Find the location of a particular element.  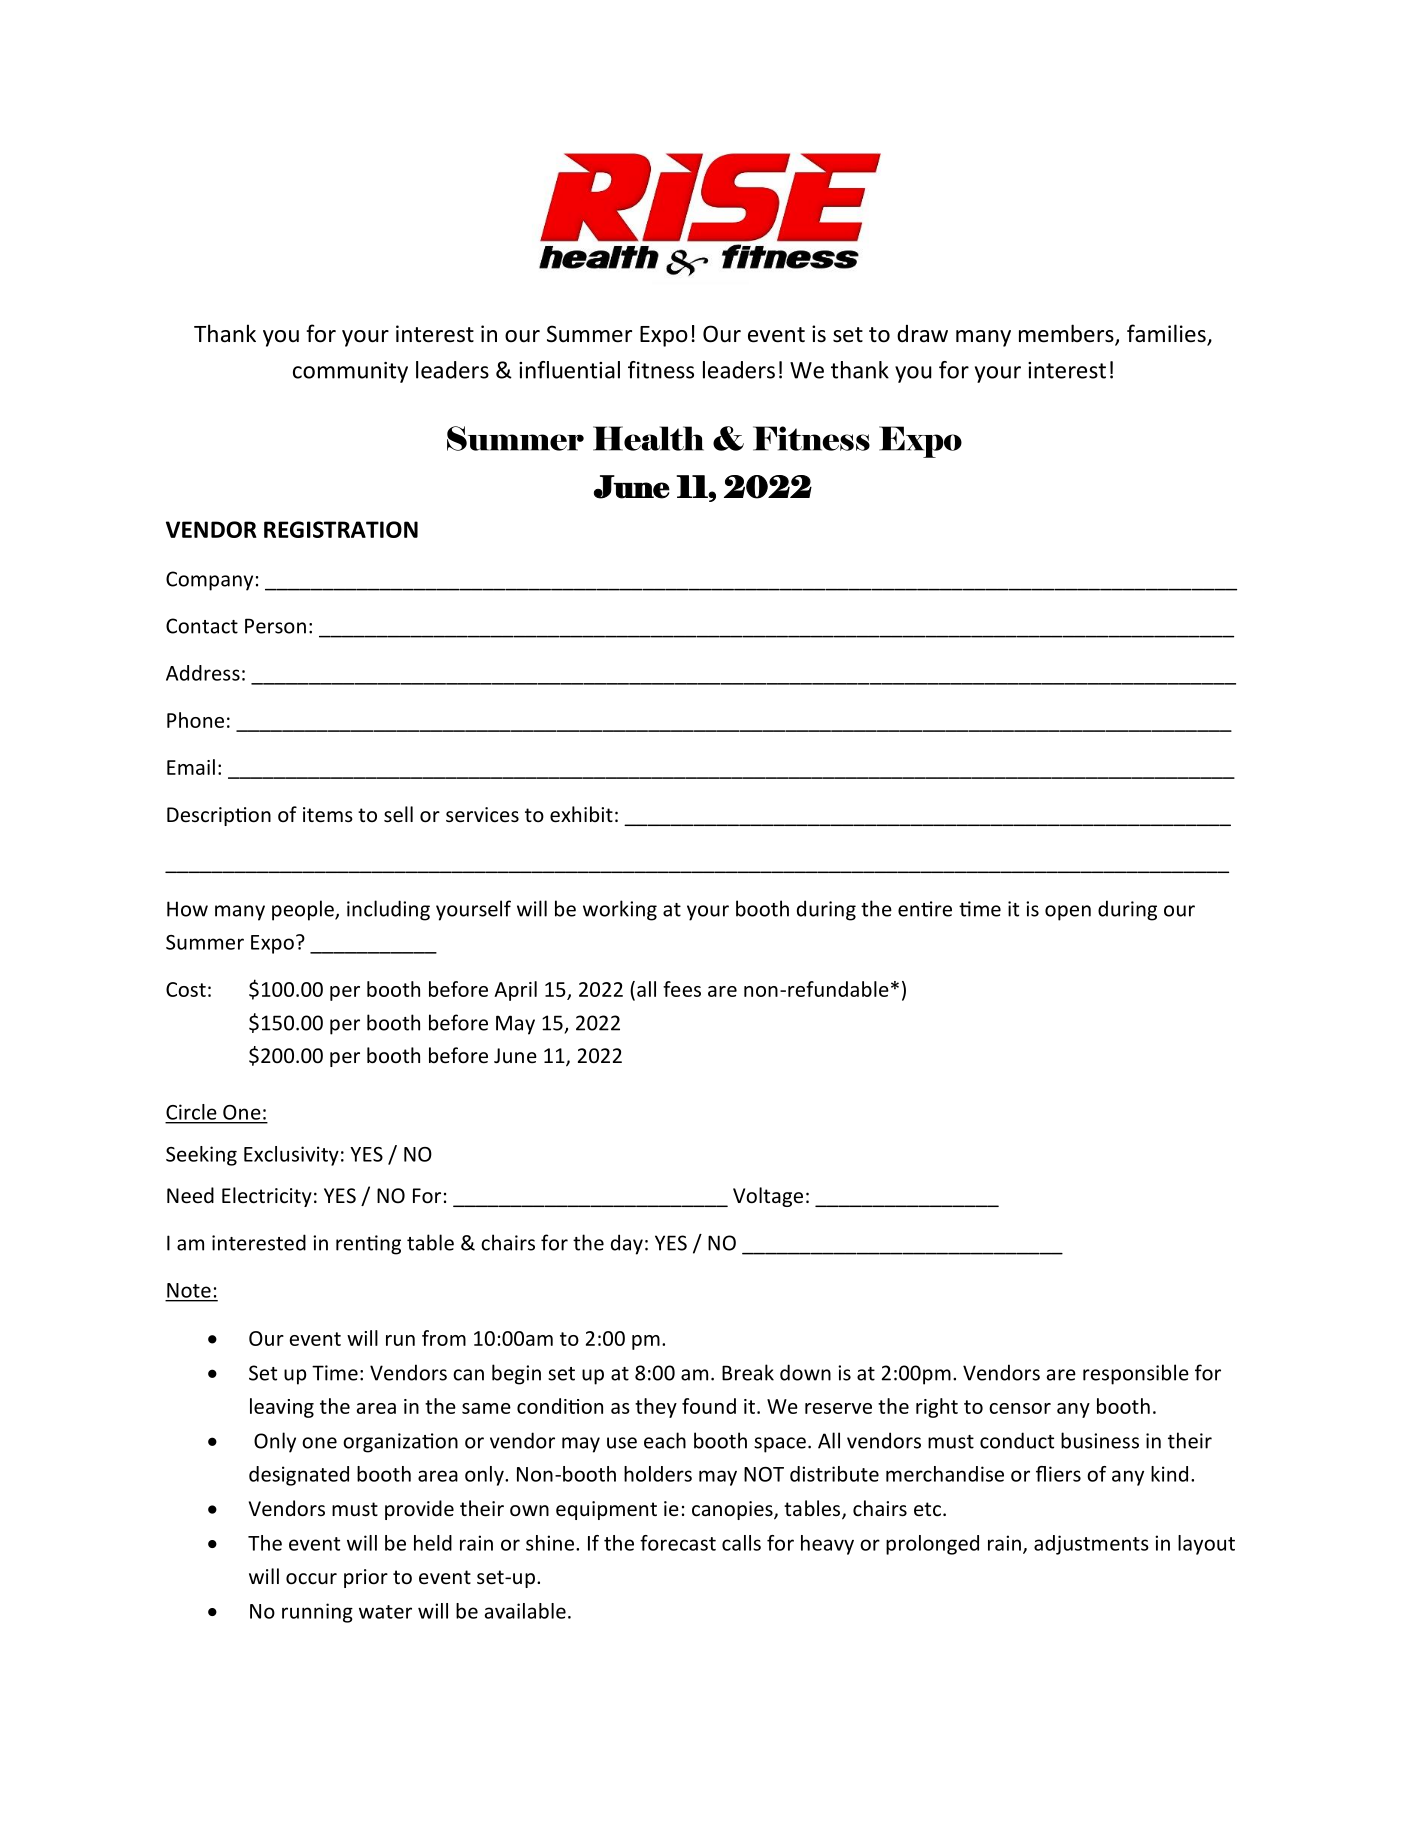

Health is located at coordinates (648, 438).
